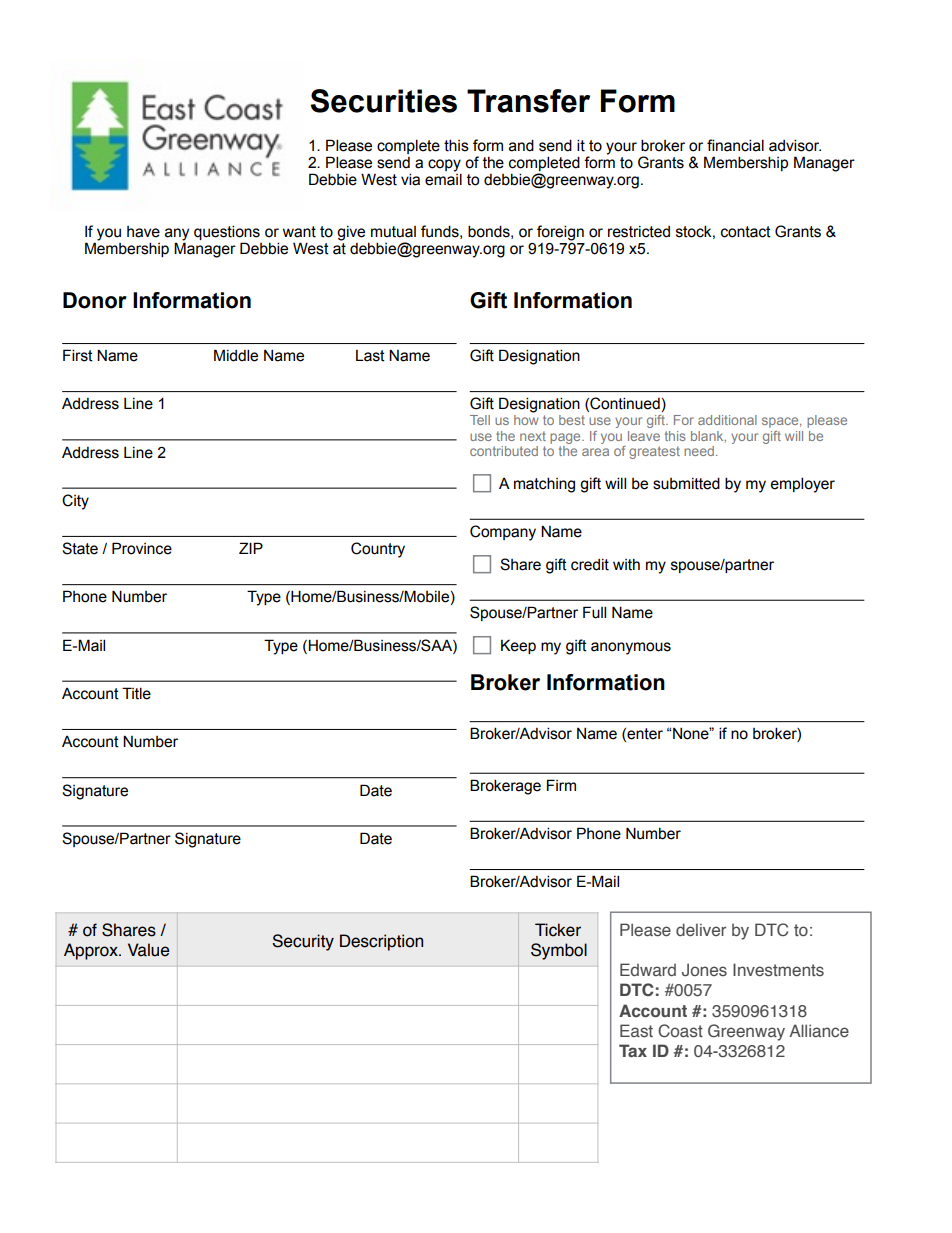 The image size is (952, 1233). I want to click on anonymous, so click(631, 648).
